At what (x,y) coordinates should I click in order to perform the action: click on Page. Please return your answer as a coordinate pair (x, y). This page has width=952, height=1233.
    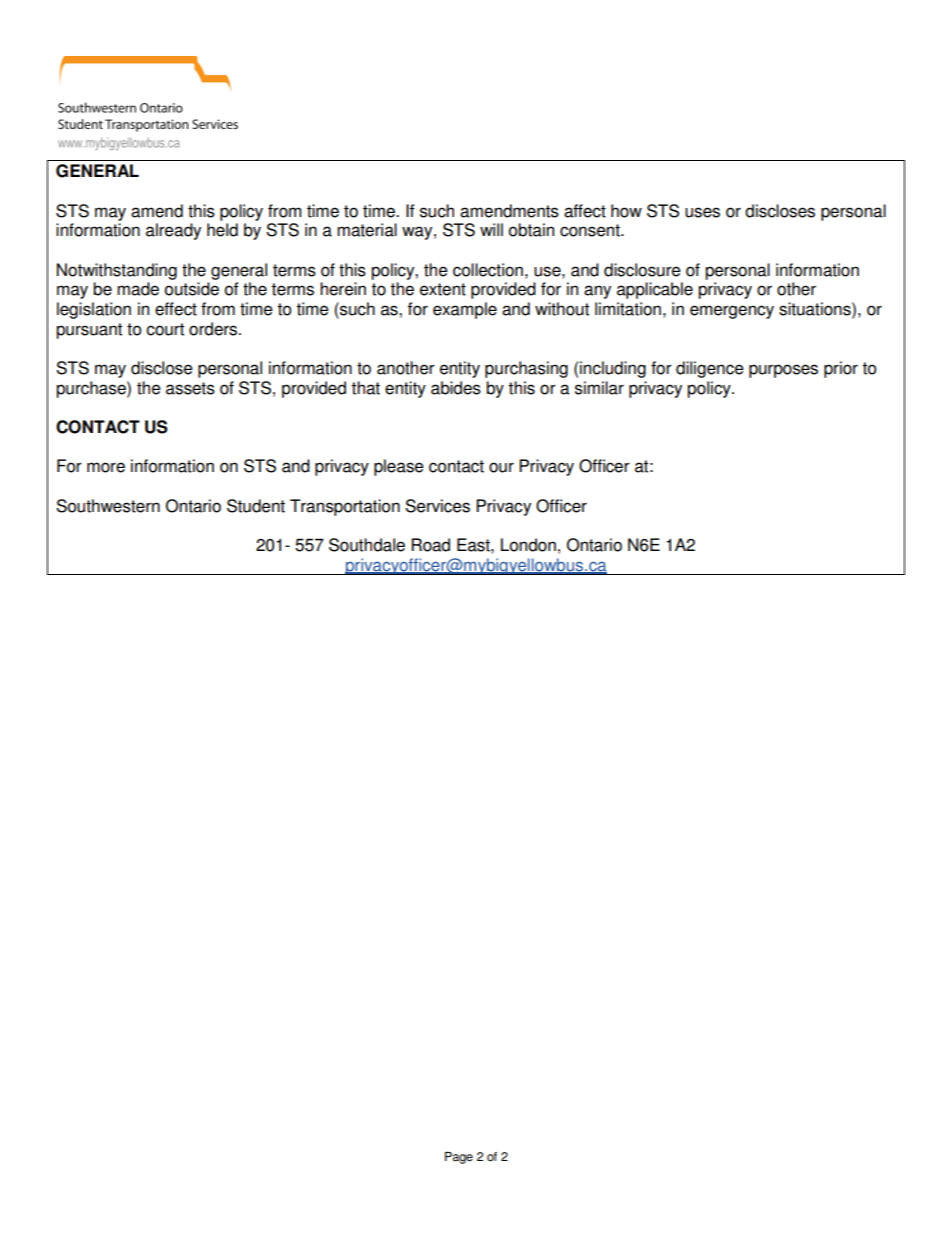
    Looking at the image, I should click on (459, 1158).
